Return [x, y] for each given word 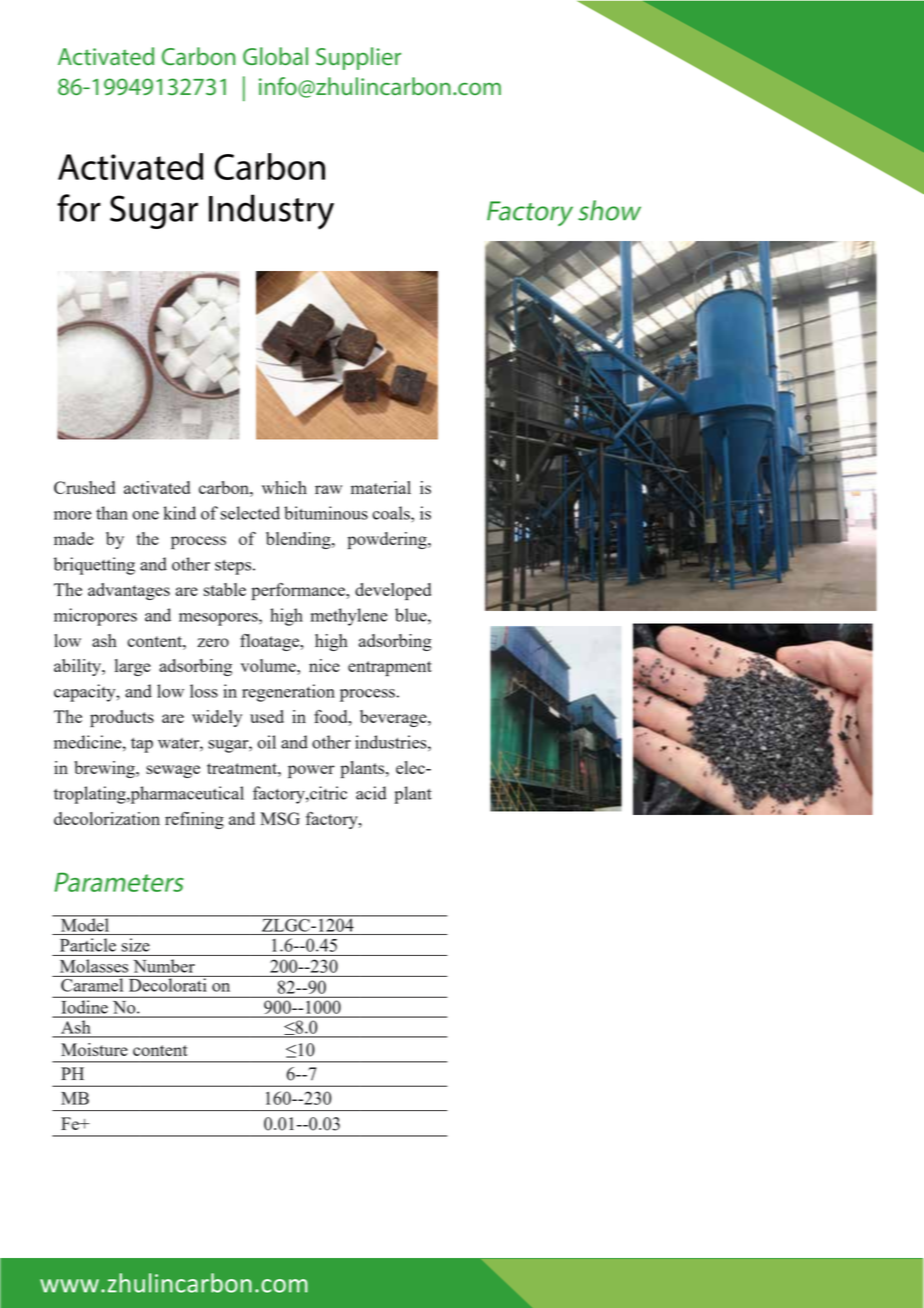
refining [194, 820]
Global [275, 56]
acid [371, 793]
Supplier [358, 58]
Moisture [94, 1049]
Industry [271, 212]
